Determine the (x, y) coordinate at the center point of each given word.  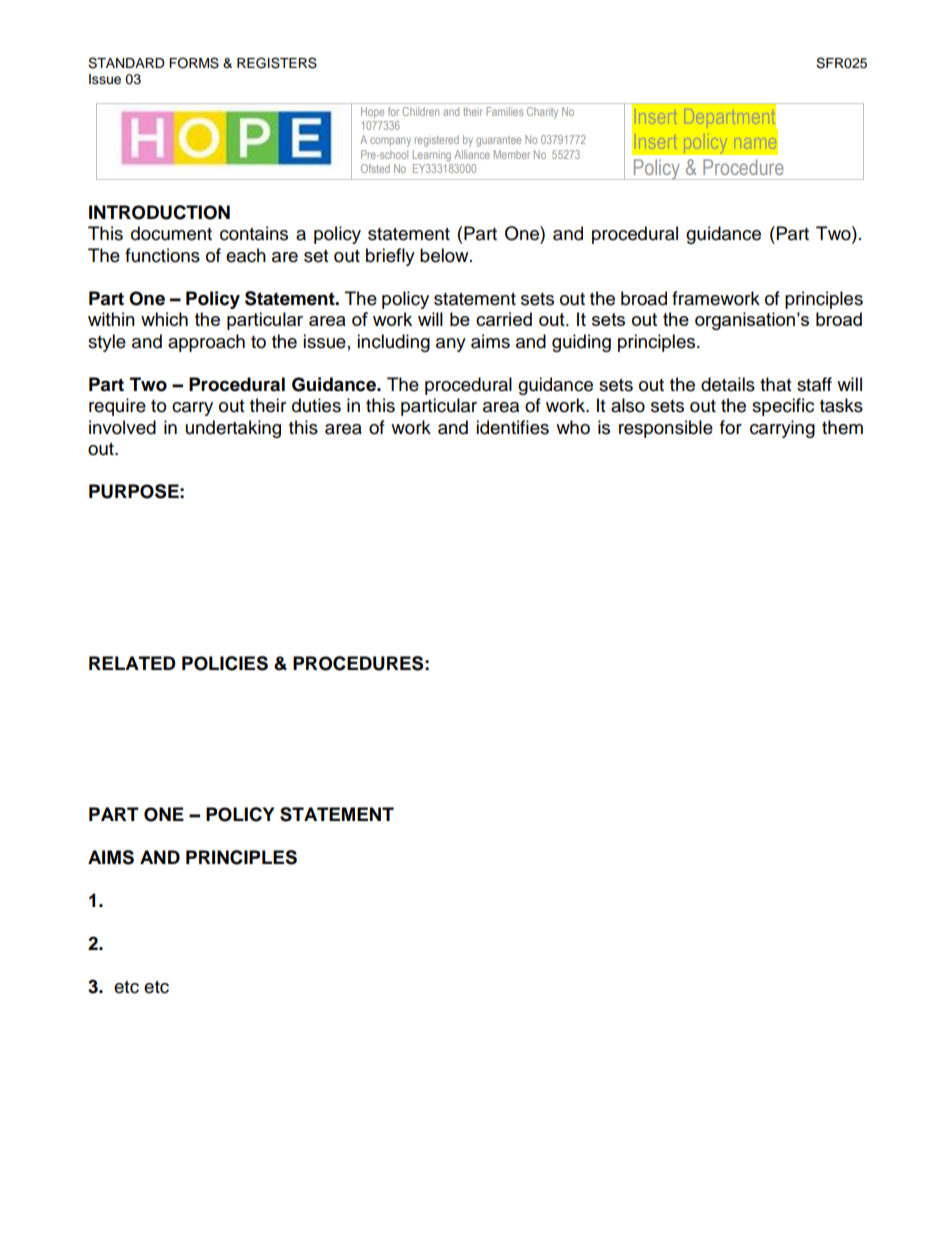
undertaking (233, 429)
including (393, 343)
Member (512, 154)
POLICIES (225, 663)
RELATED (132, 663)
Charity (542, 113)
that (775, 384)
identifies (512, 427)
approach (206, 343)
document (171, 233)
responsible (666, 429)
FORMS (194, 63)
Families (504, 111)
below (445, 255)
